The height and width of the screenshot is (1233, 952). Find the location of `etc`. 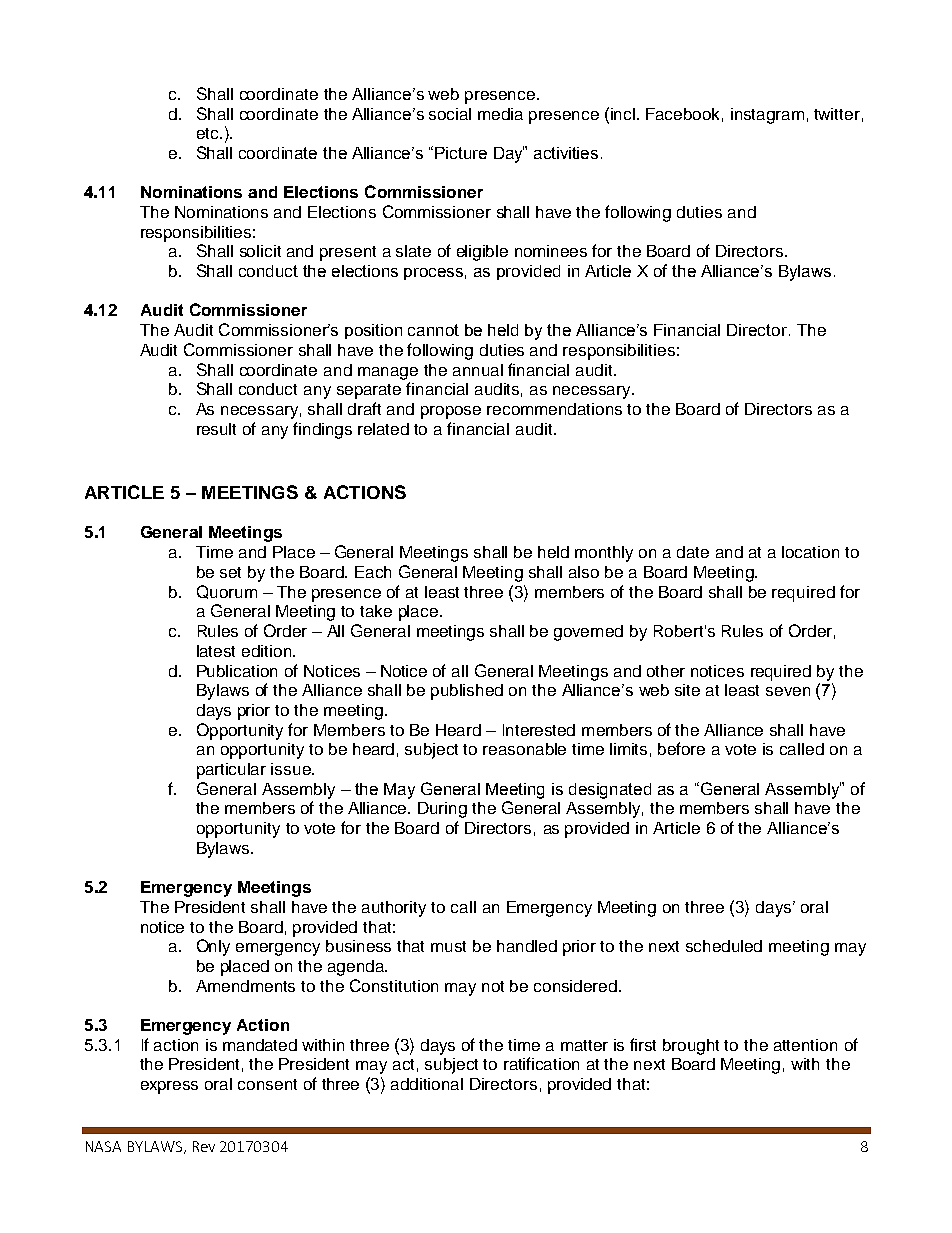

etc is located at coordinates (209, 133).
